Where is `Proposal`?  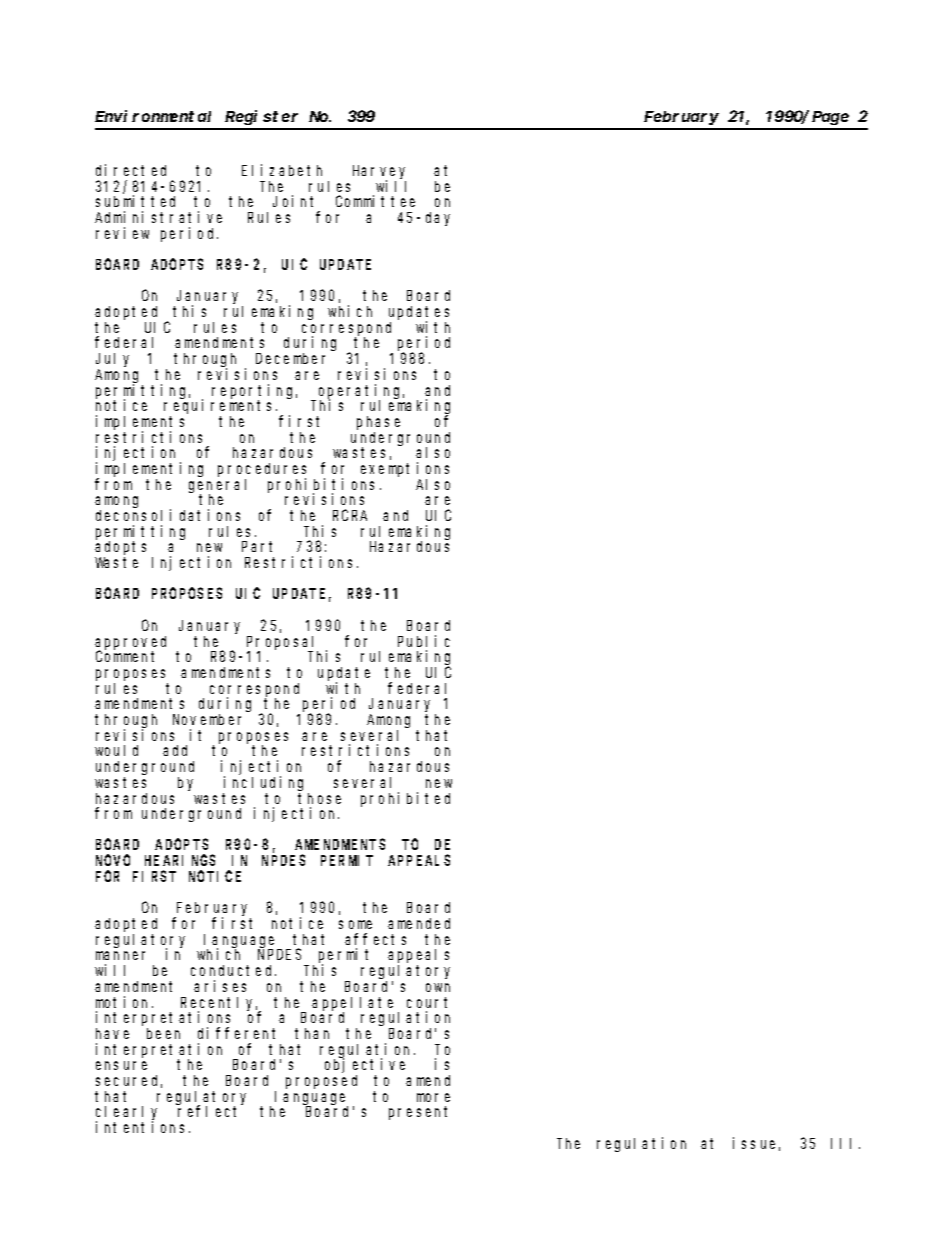 Proposal is located at coordinates (282, 644).
